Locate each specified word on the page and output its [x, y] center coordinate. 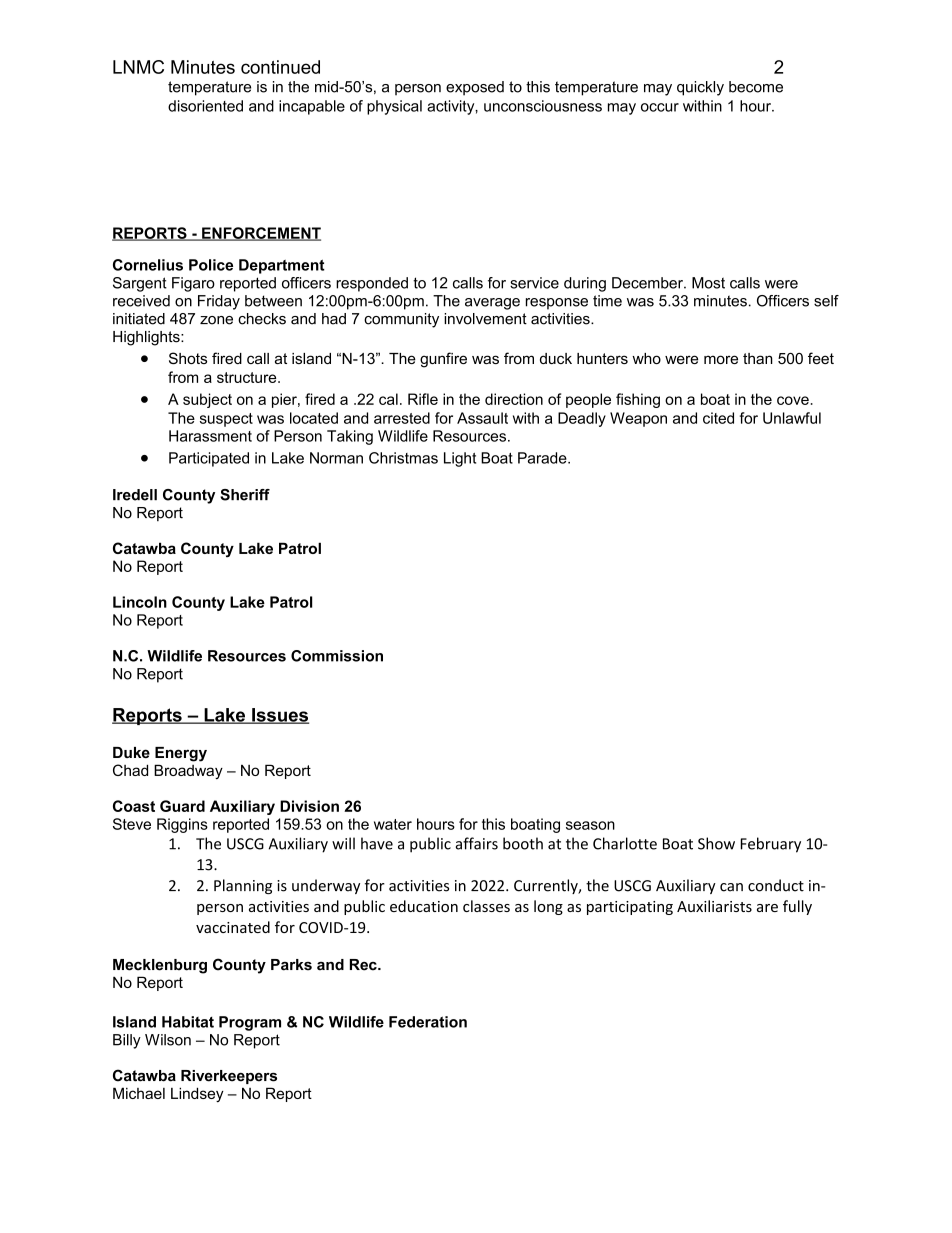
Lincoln [140, 602]
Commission [337, 656]
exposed [475, 88]
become [756, 87]
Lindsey [197, 1094]
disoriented [205, 106]
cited [718, 418]
